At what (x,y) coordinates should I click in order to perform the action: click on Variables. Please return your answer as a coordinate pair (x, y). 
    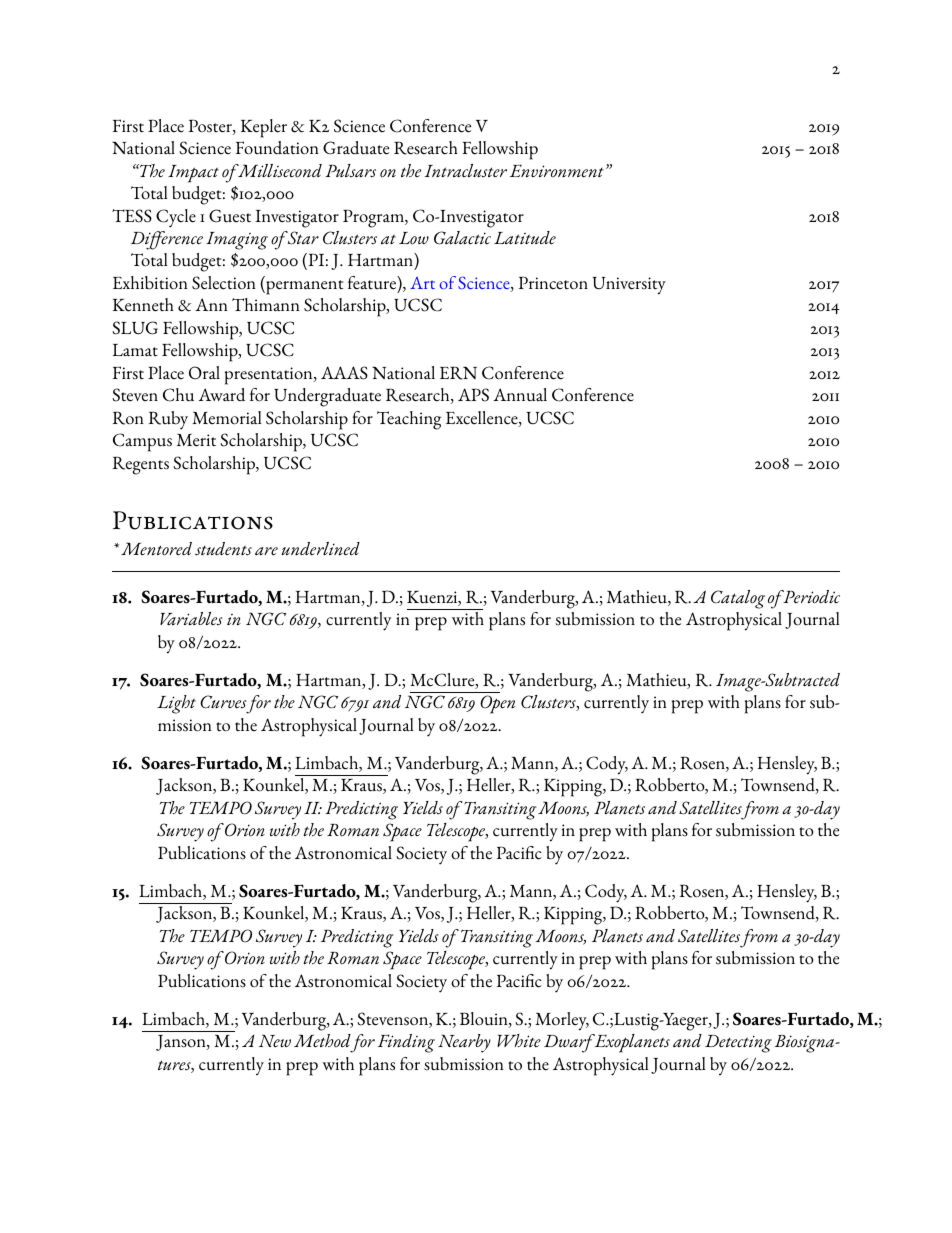
    Looking at the image, I should click on (191, 619).
